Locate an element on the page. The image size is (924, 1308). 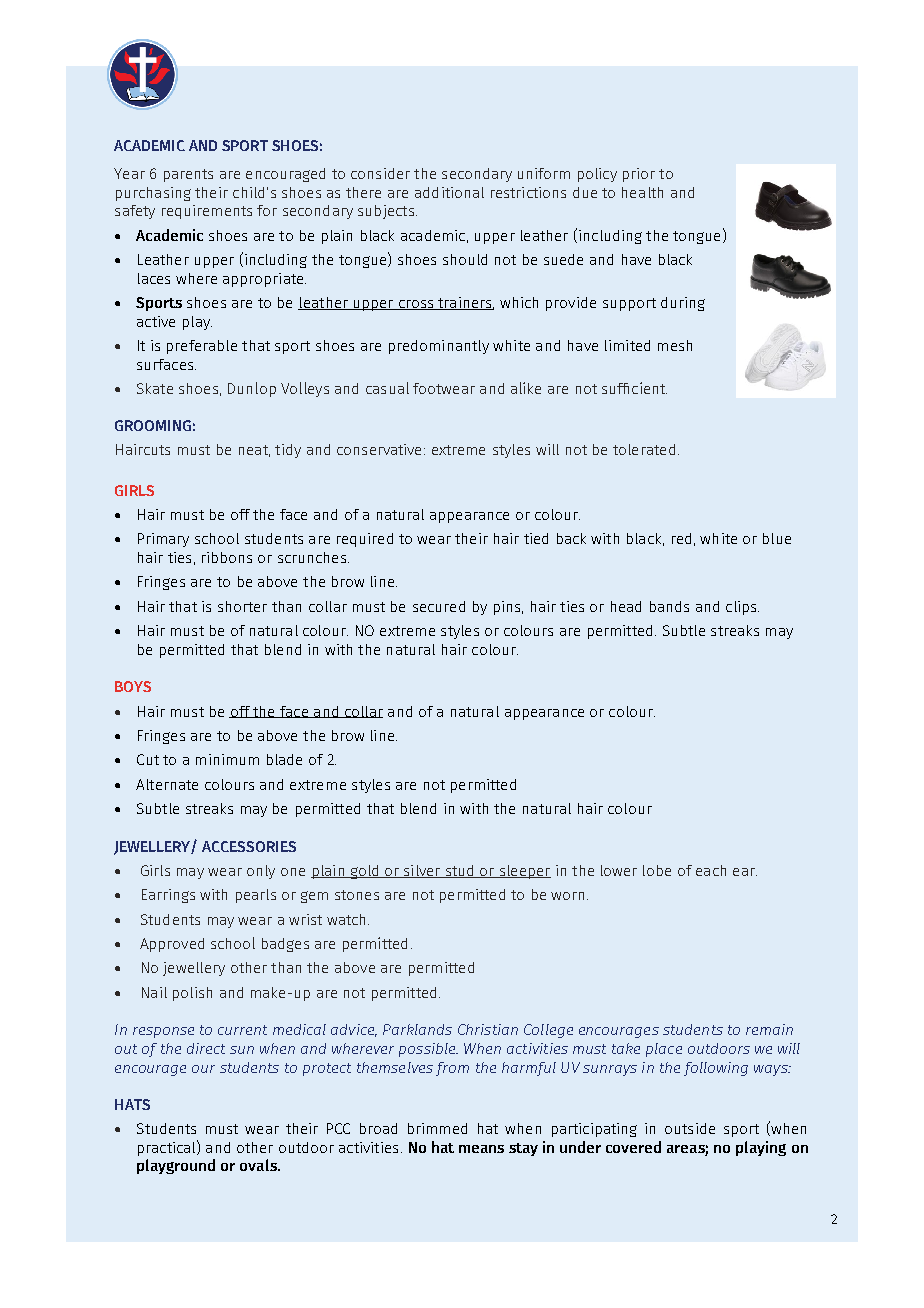
brimmed is located at coordinates (437, 1128).
